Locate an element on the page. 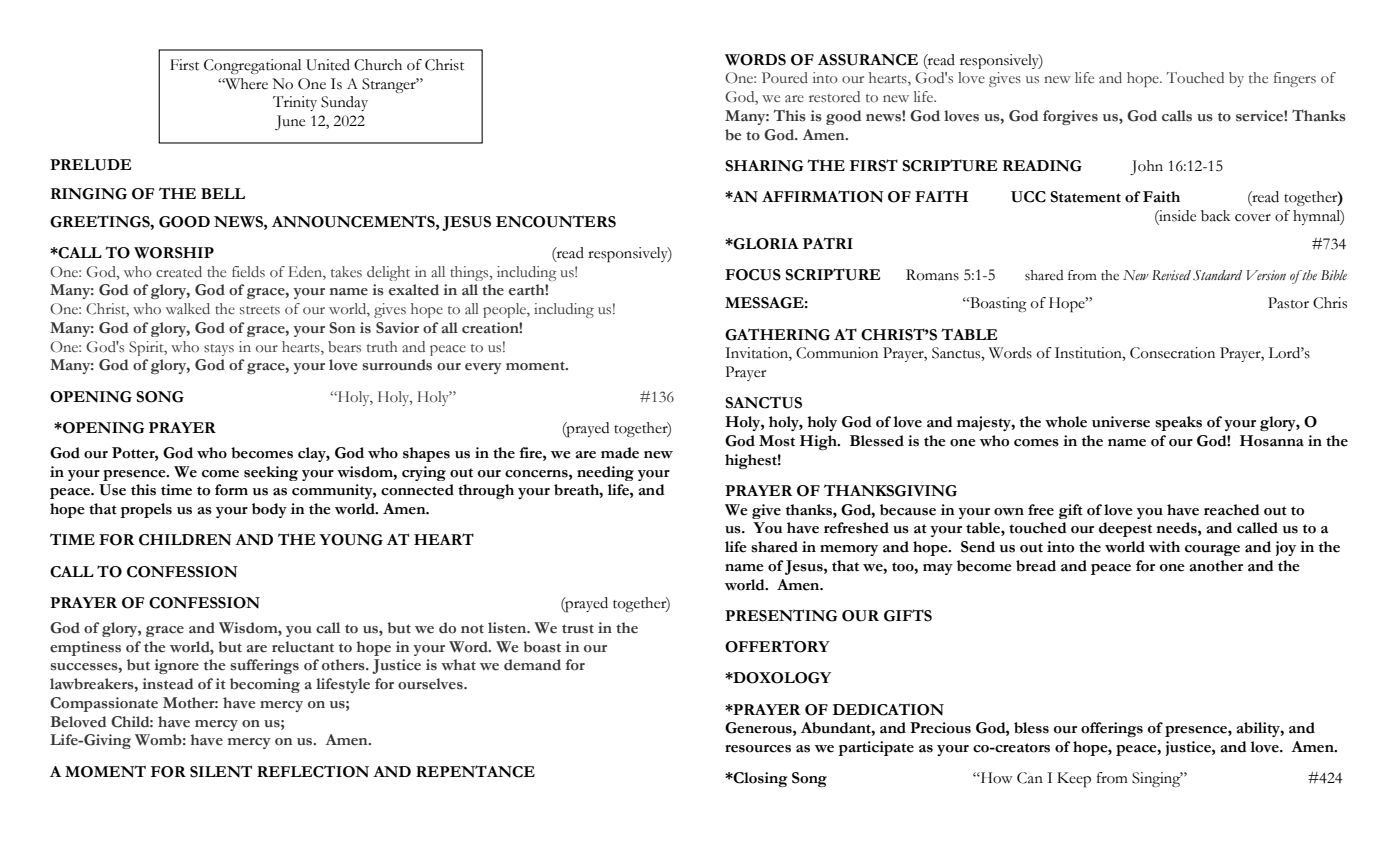 This document has width=1400, height=850. Poured is located at coordinates (785, 78).
